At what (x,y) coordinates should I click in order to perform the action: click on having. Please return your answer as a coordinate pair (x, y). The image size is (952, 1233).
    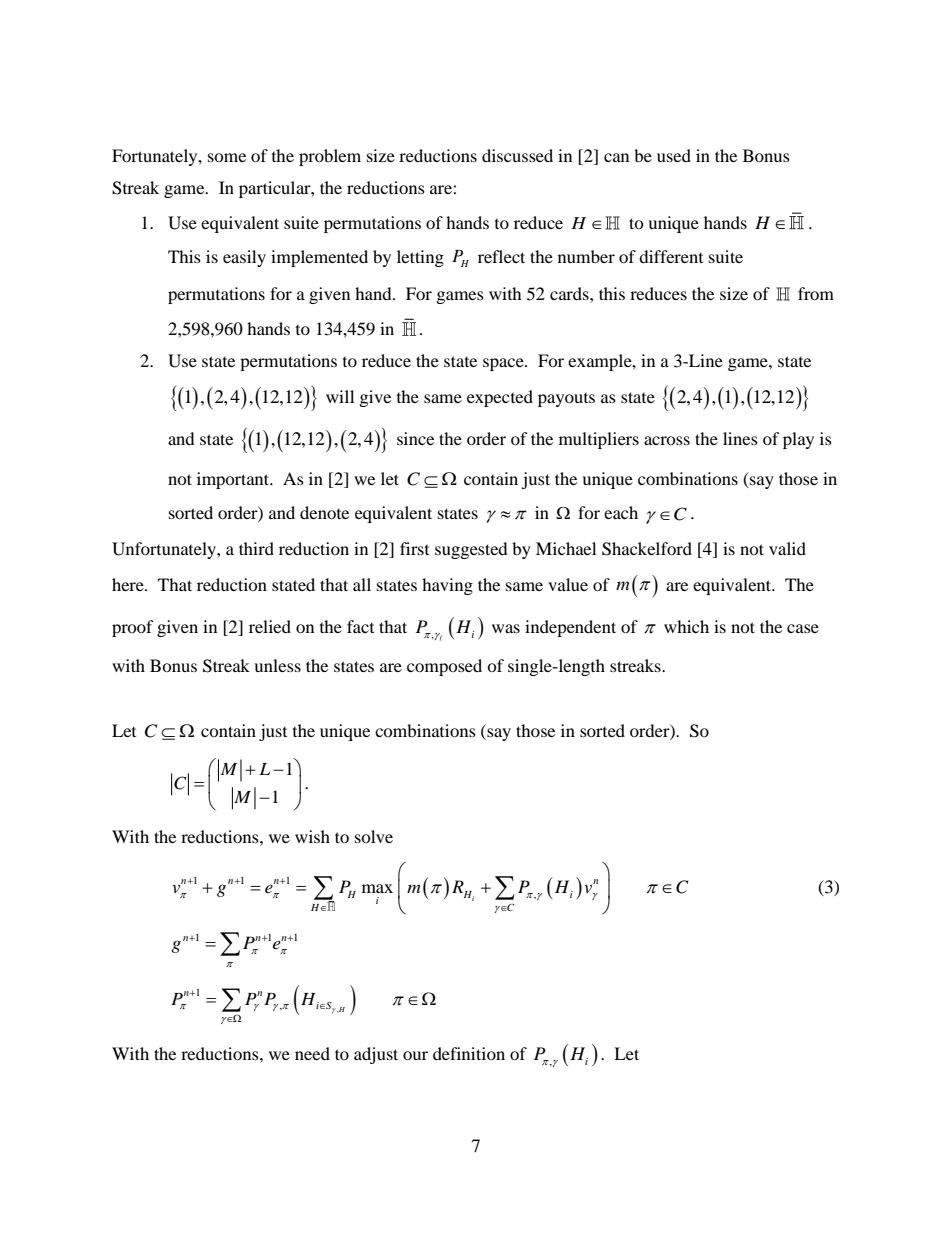
    Looking at the image, I should click on (447, 586).
